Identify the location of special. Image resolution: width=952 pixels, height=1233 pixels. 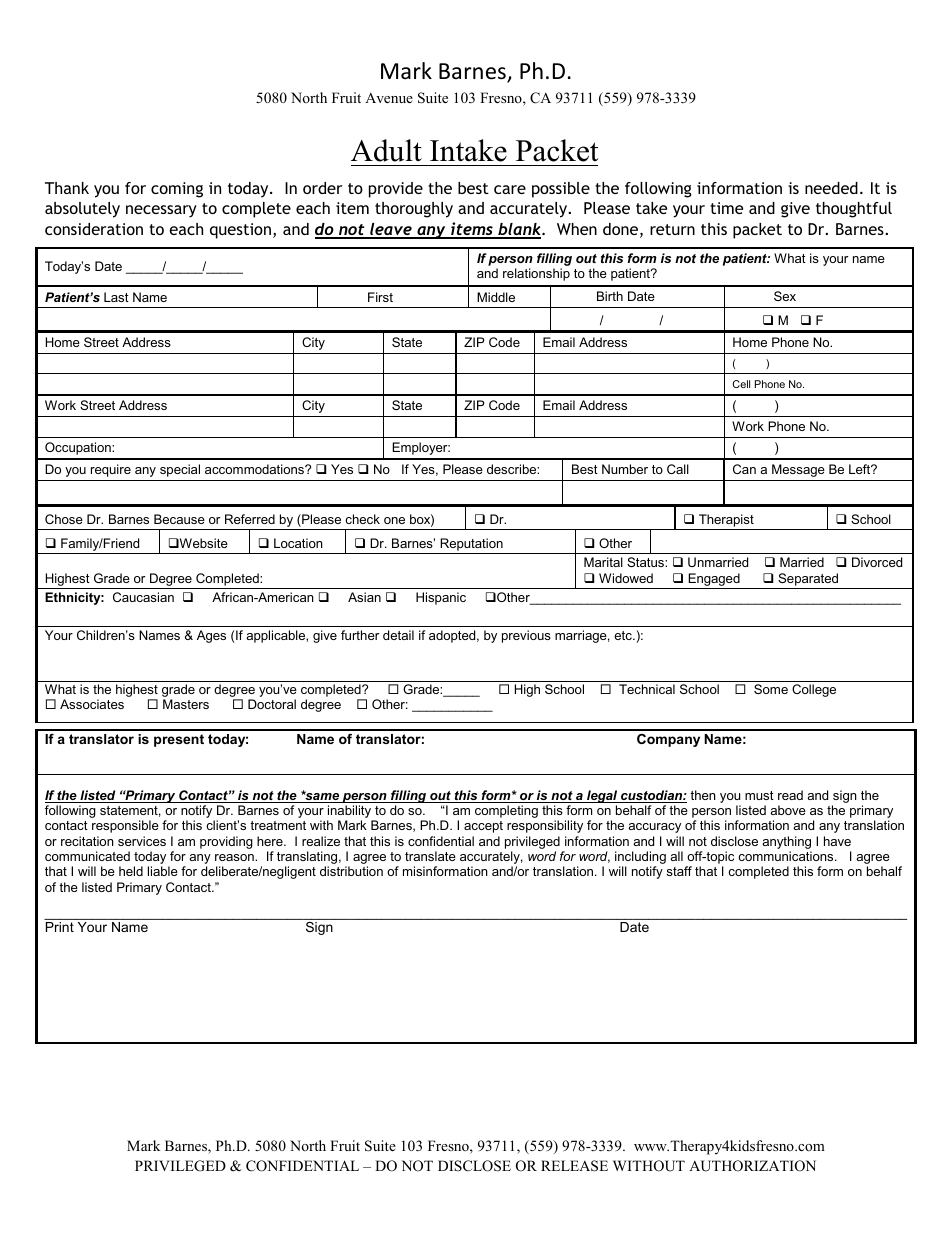
(180, 470).
